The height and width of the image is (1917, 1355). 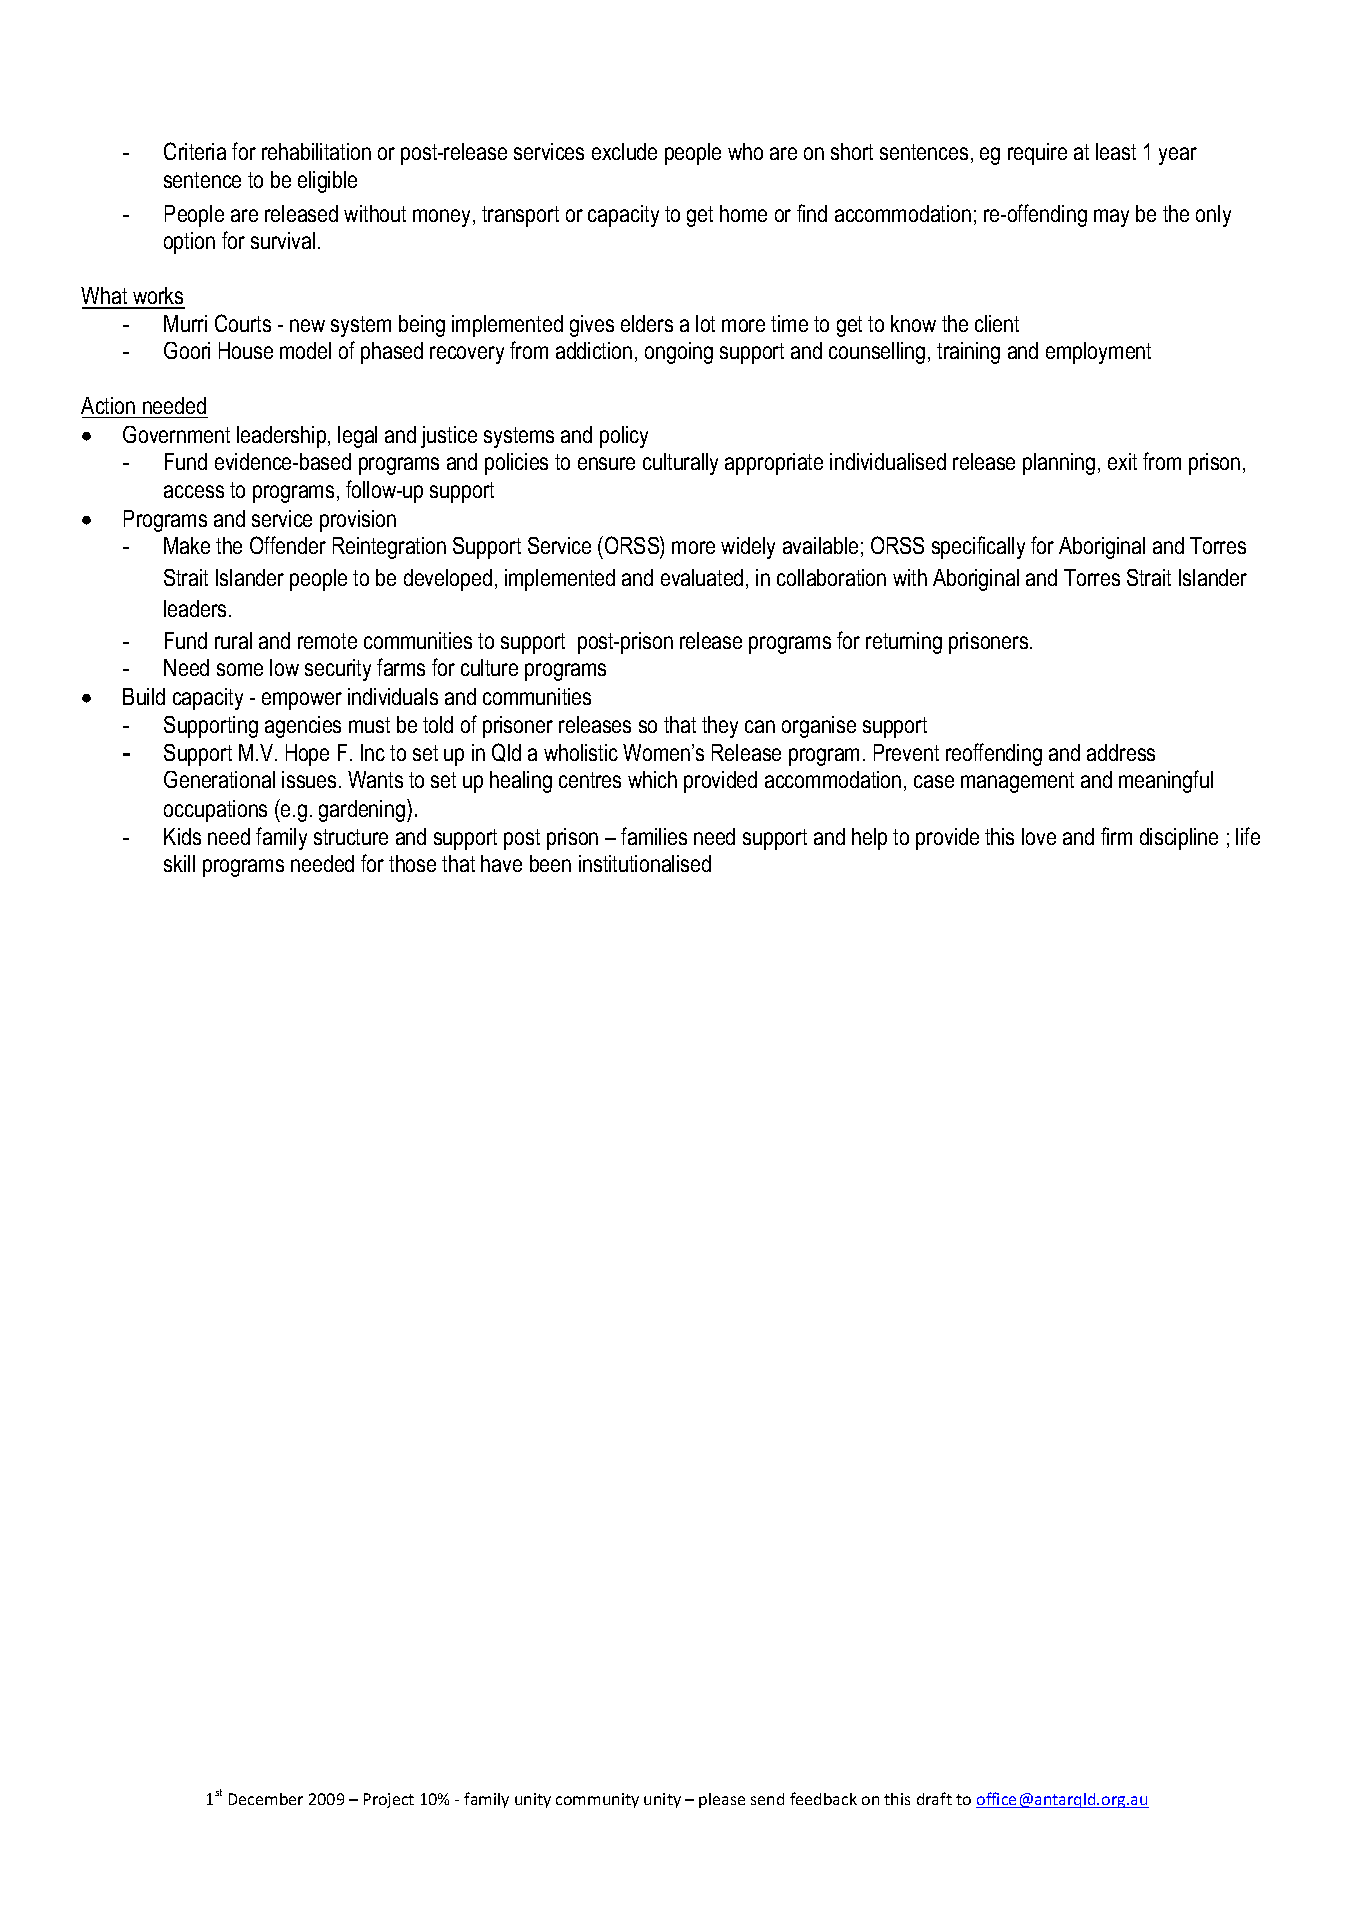 I want to click on skill, so click(x=179, y=863).
